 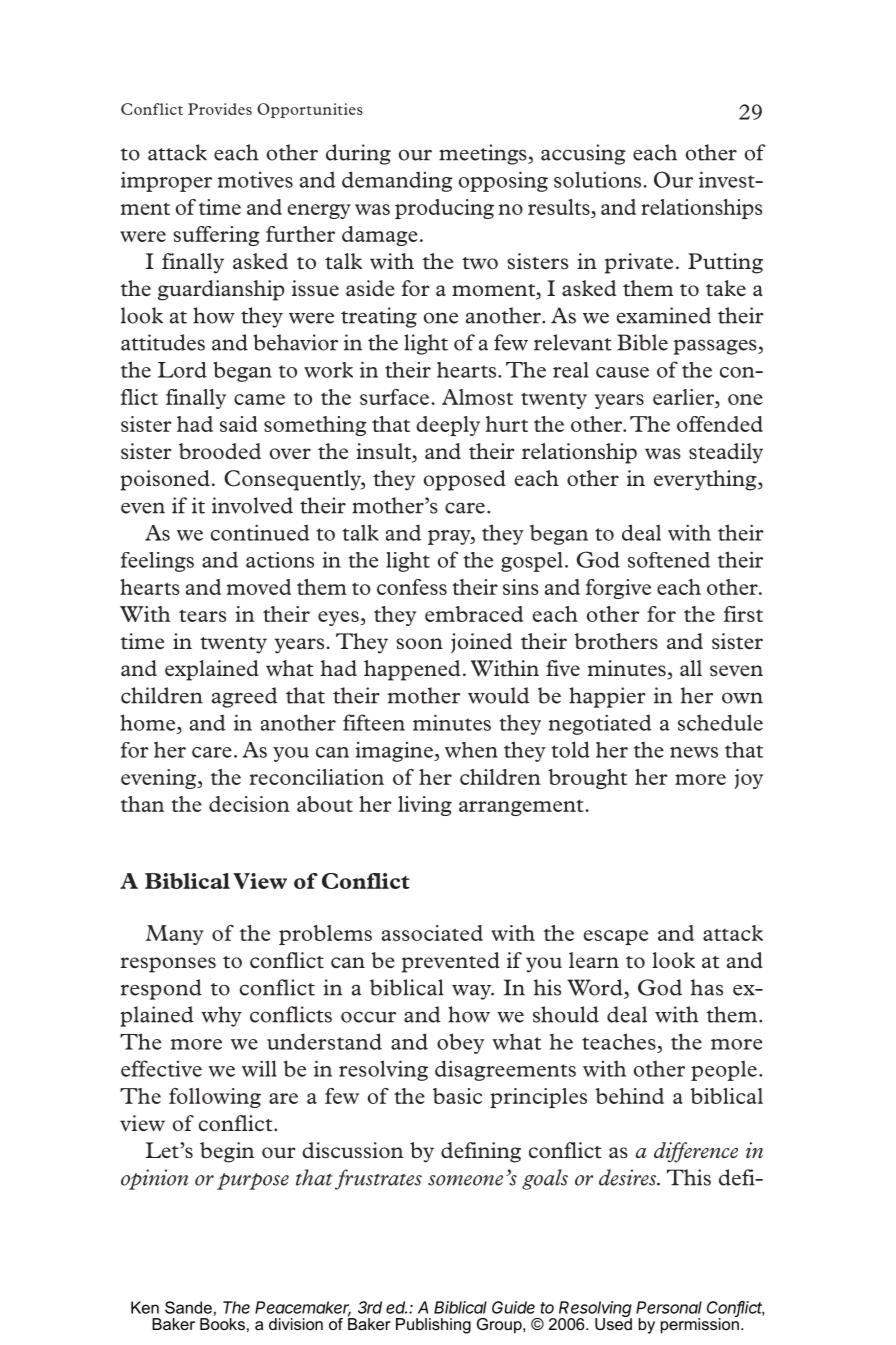 What do you see at coordinates (222, 1324) in the image?
I see `Books` at bounding box center [222, 1324].
